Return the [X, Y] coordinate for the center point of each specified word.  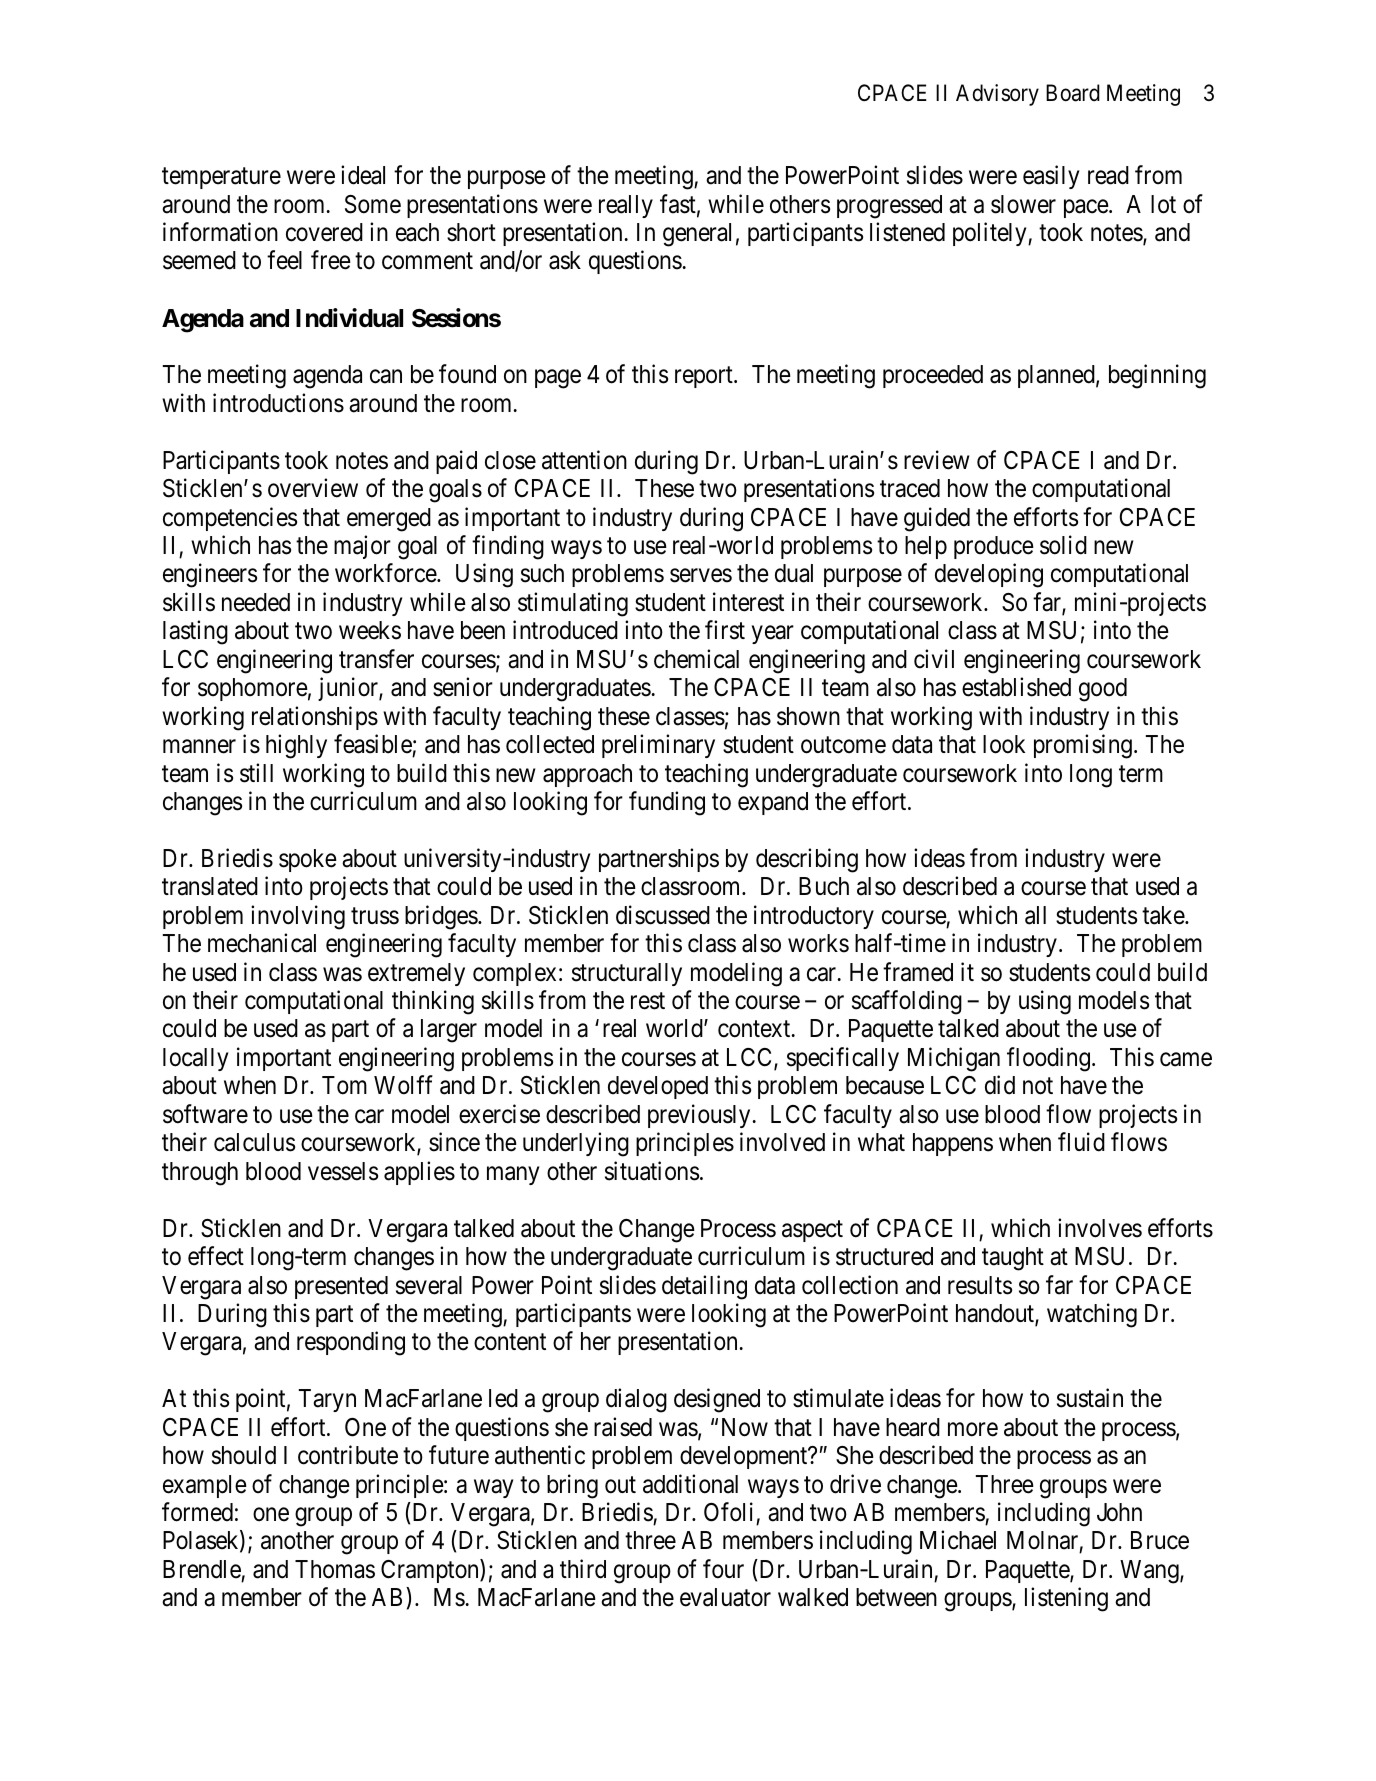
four [723, 1569]
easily [1051, 177]
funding [667, 803]
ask [565, 260]
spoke [308, 860]
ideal [363, 175]
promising [1083, 746]
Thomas [335, 1569]
